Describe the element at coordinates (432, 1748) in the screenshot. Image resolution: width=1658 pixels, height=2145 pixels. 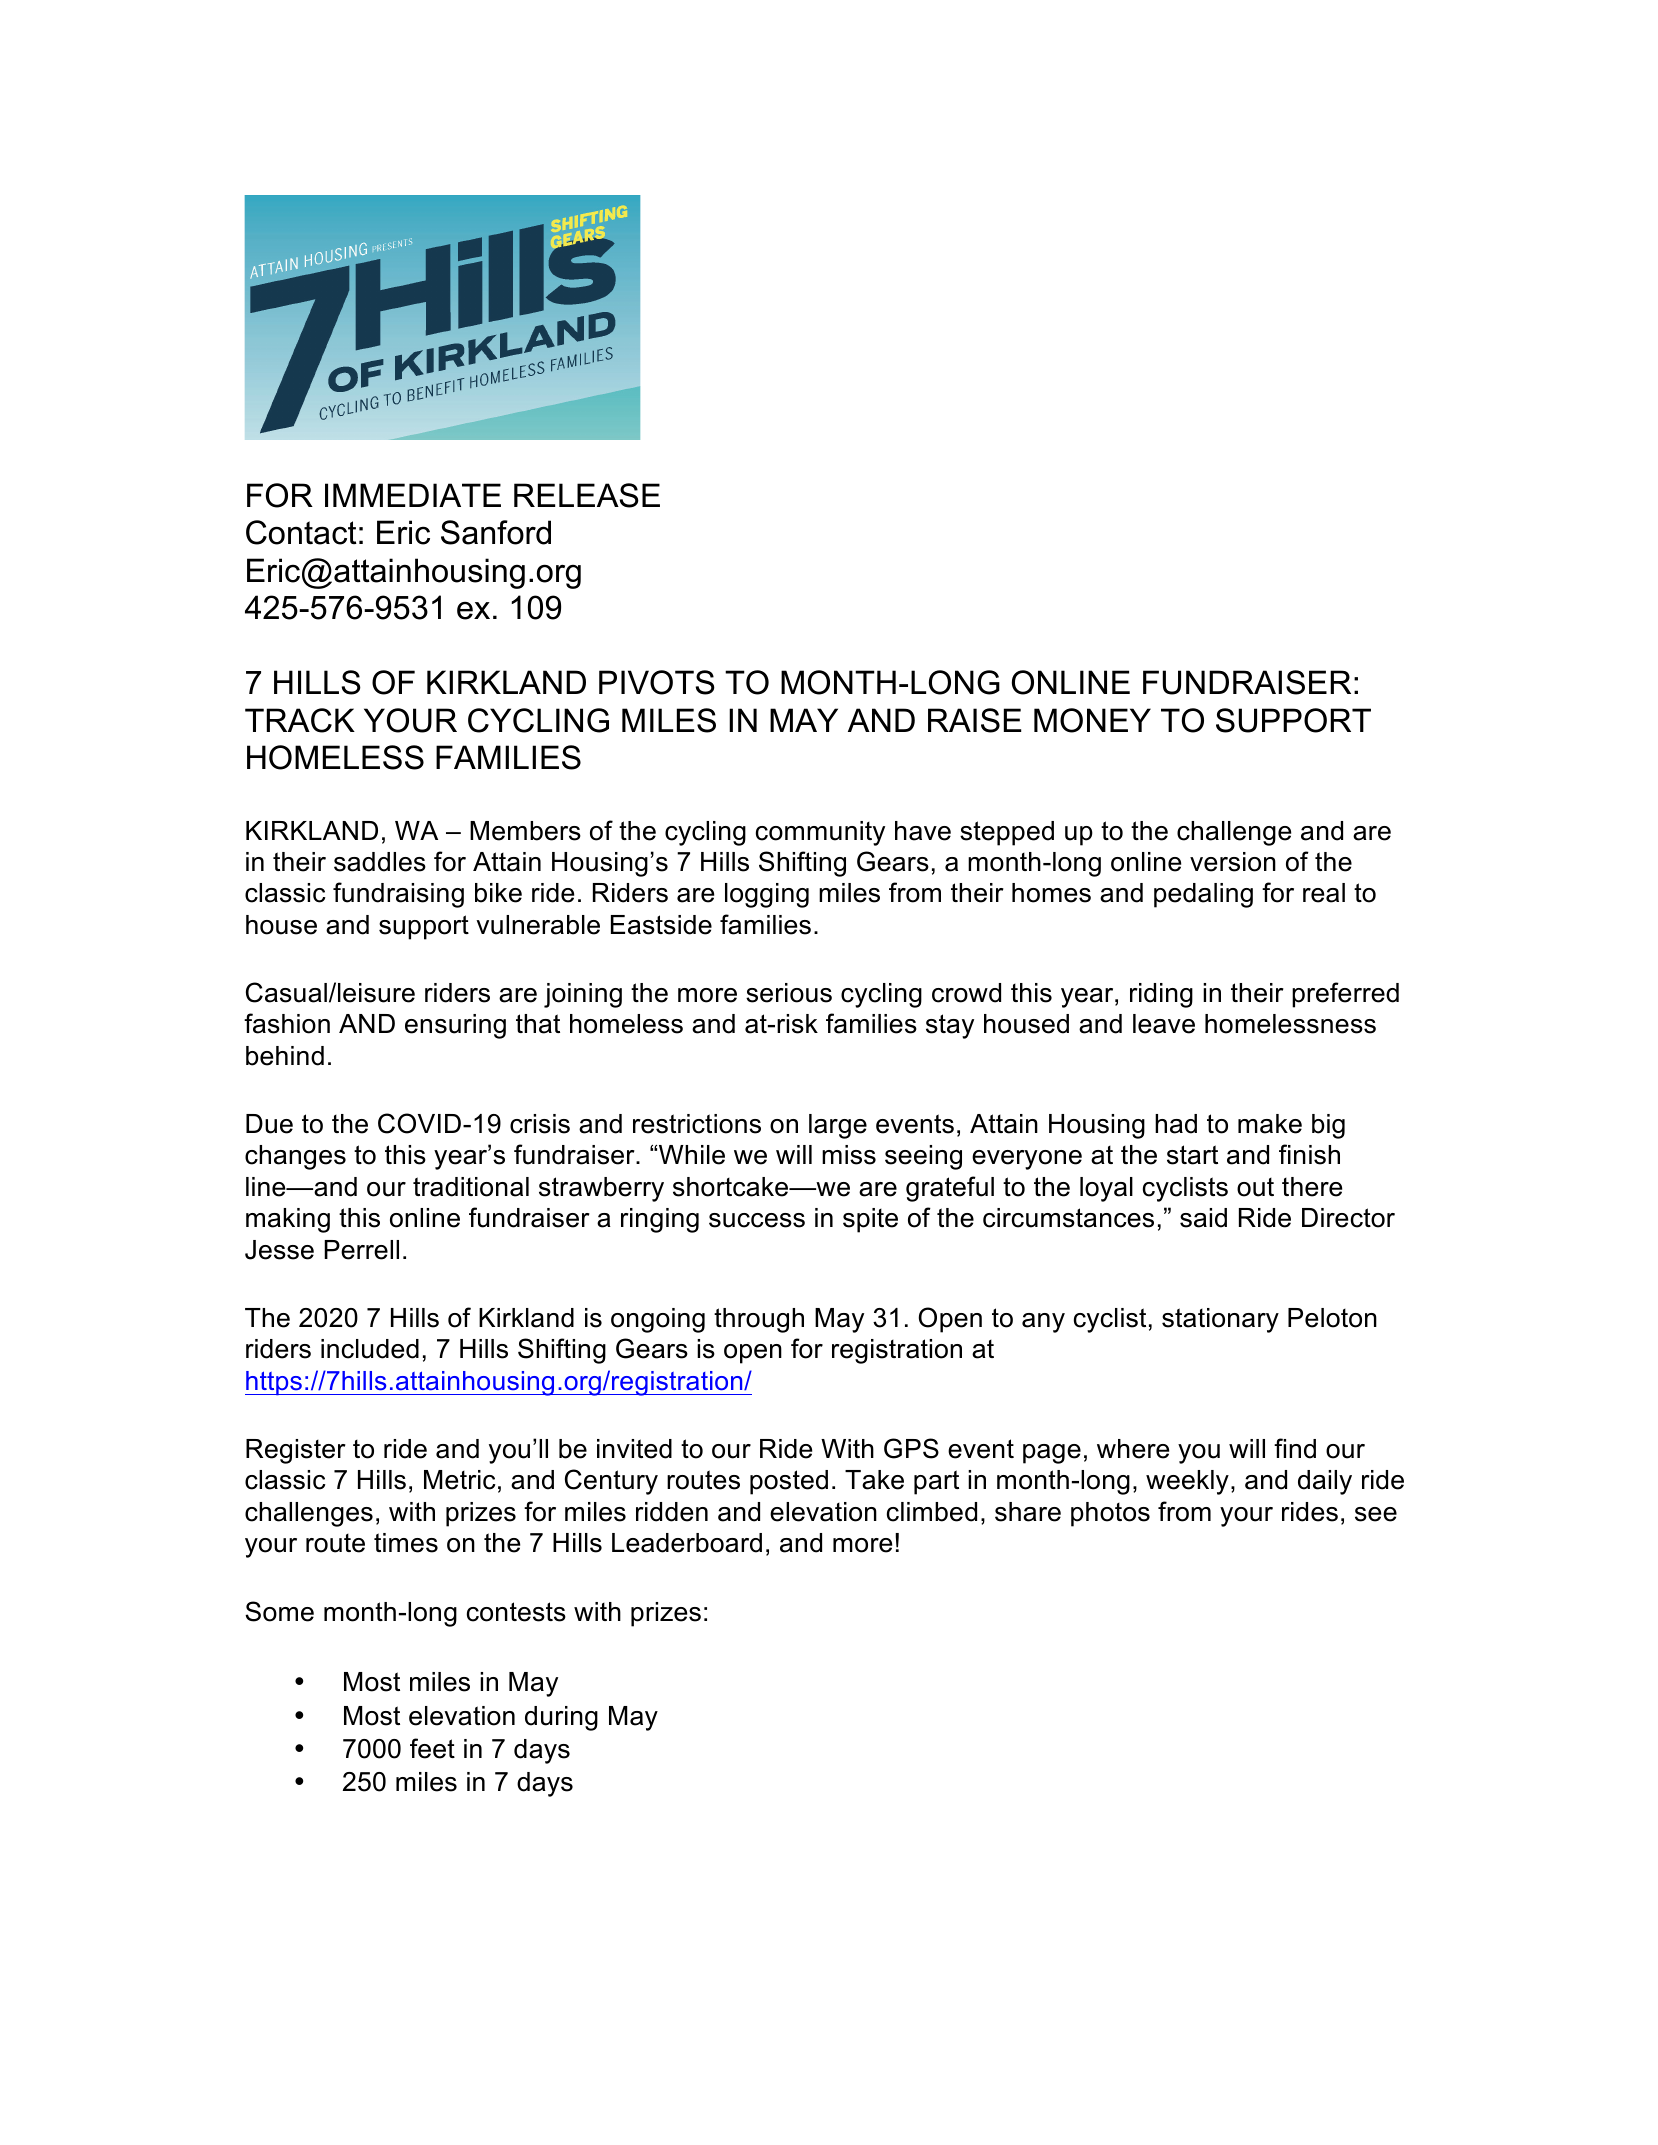
I see `feet` at that location.
